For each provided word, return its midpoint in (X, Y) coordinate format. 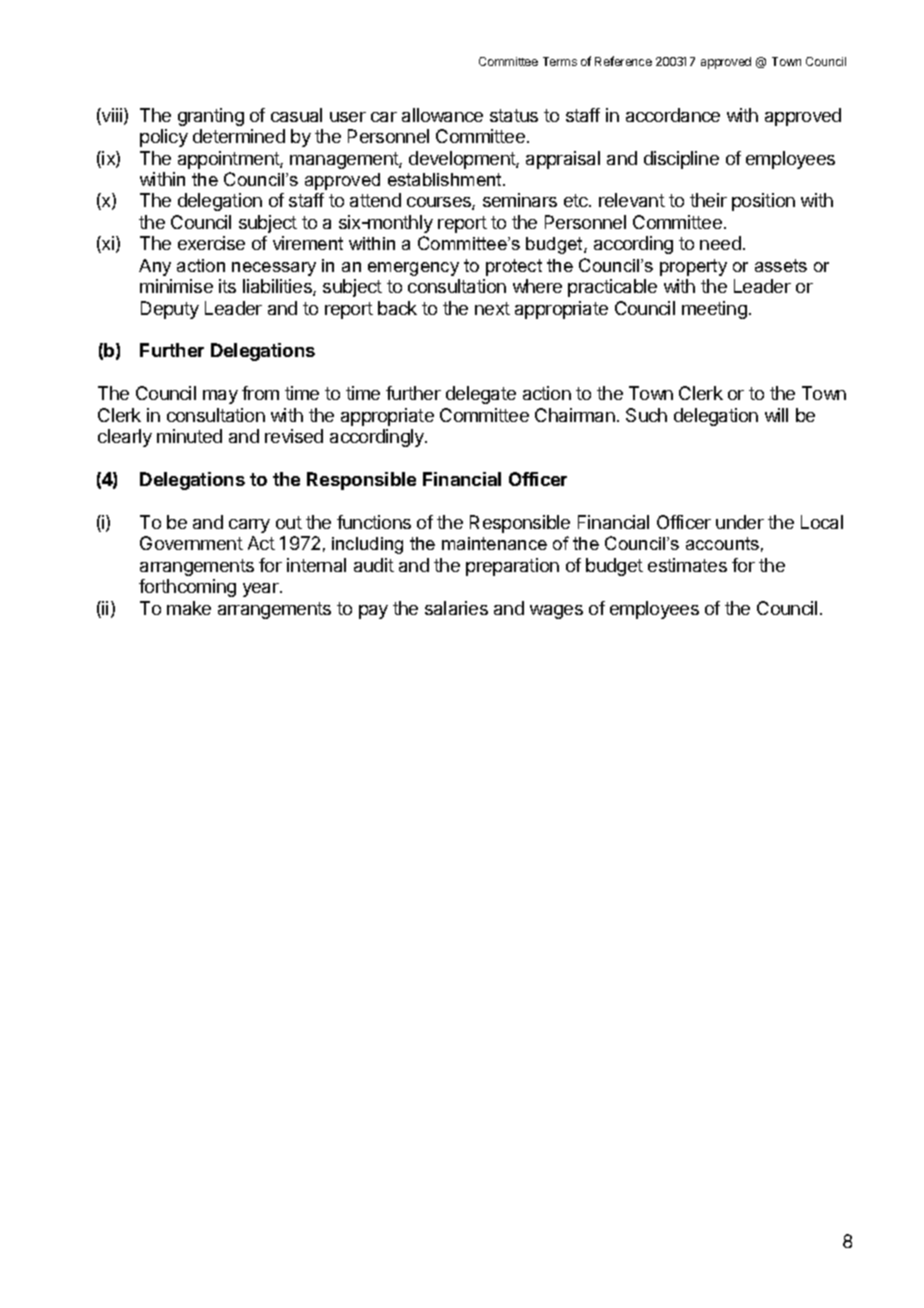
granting (211, 117)
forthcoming (187, 588)
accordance (673, 115)
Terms (560, 61)
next (492, 308)
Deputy (170, 310)
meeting (714, 310)
